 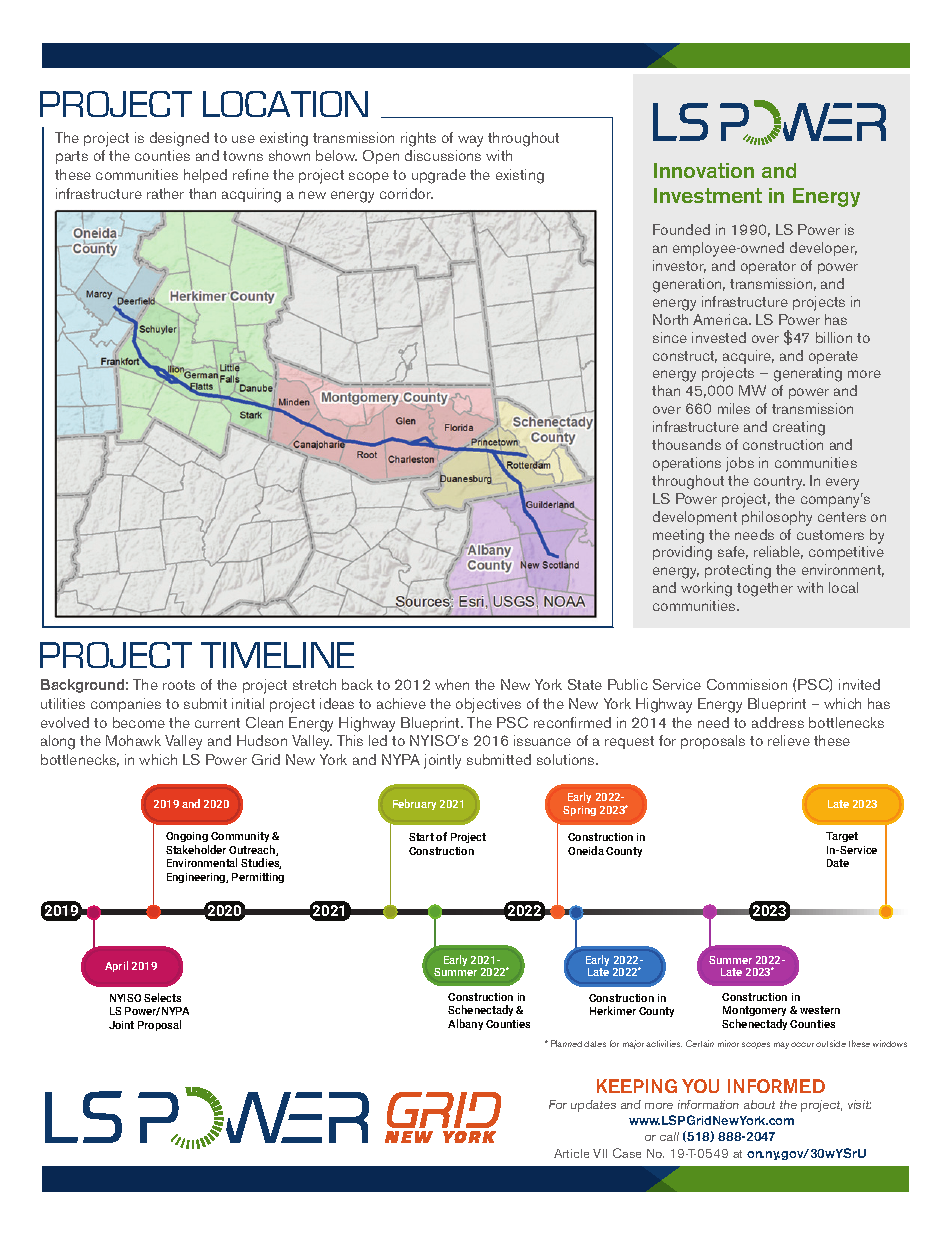 What do you see at coordinates (704, 170) in the screenshot?
I see `Innovation` at bounding box center [704, 170].
